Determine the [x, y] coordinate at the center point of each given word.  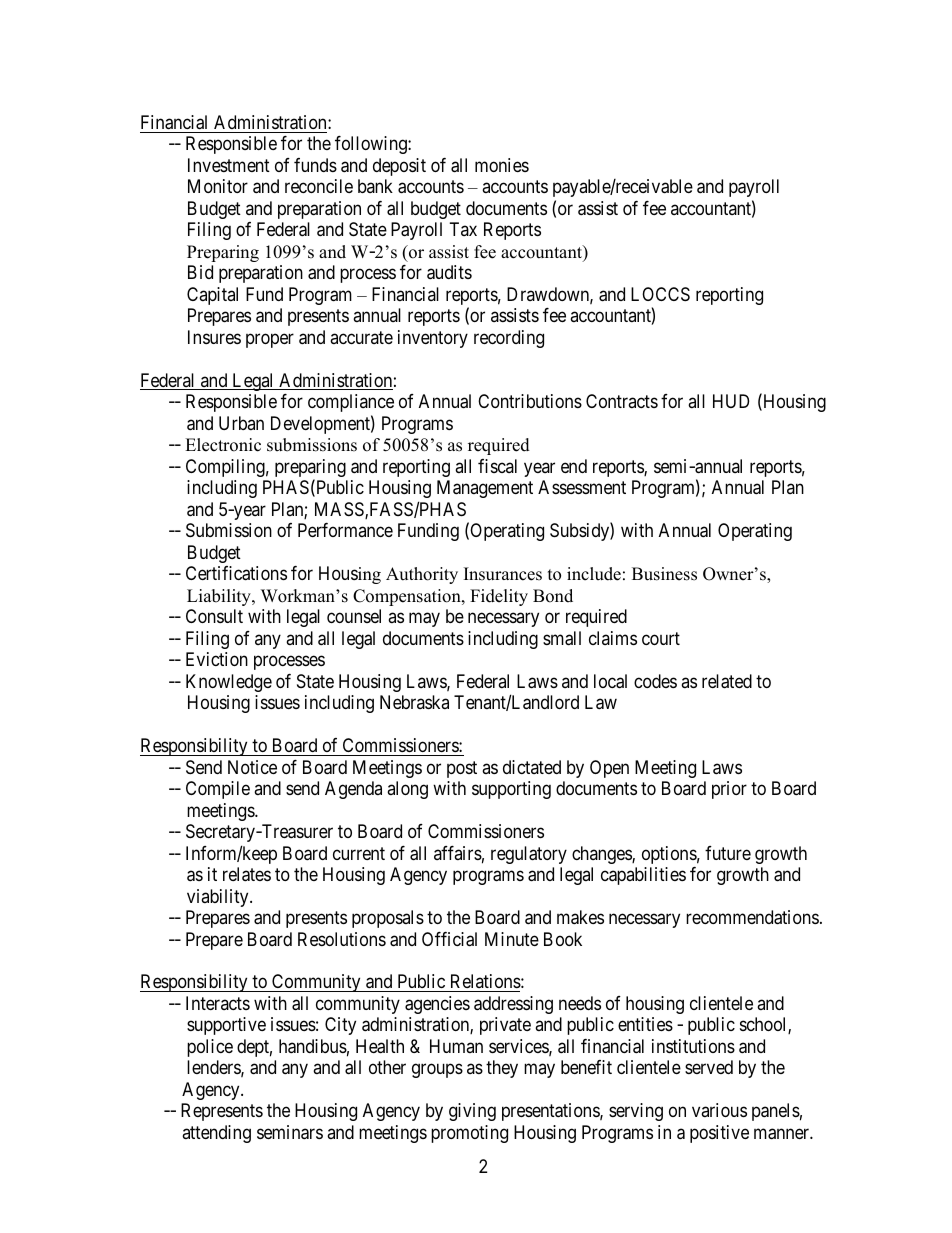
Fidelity [499, 597]
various [719, 1110]
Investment [229, 165]
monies [502, 165]
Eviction [217, 659]
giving [472, 1112]
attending [216, 1134]
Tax [463, 229]
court [661, 638]
